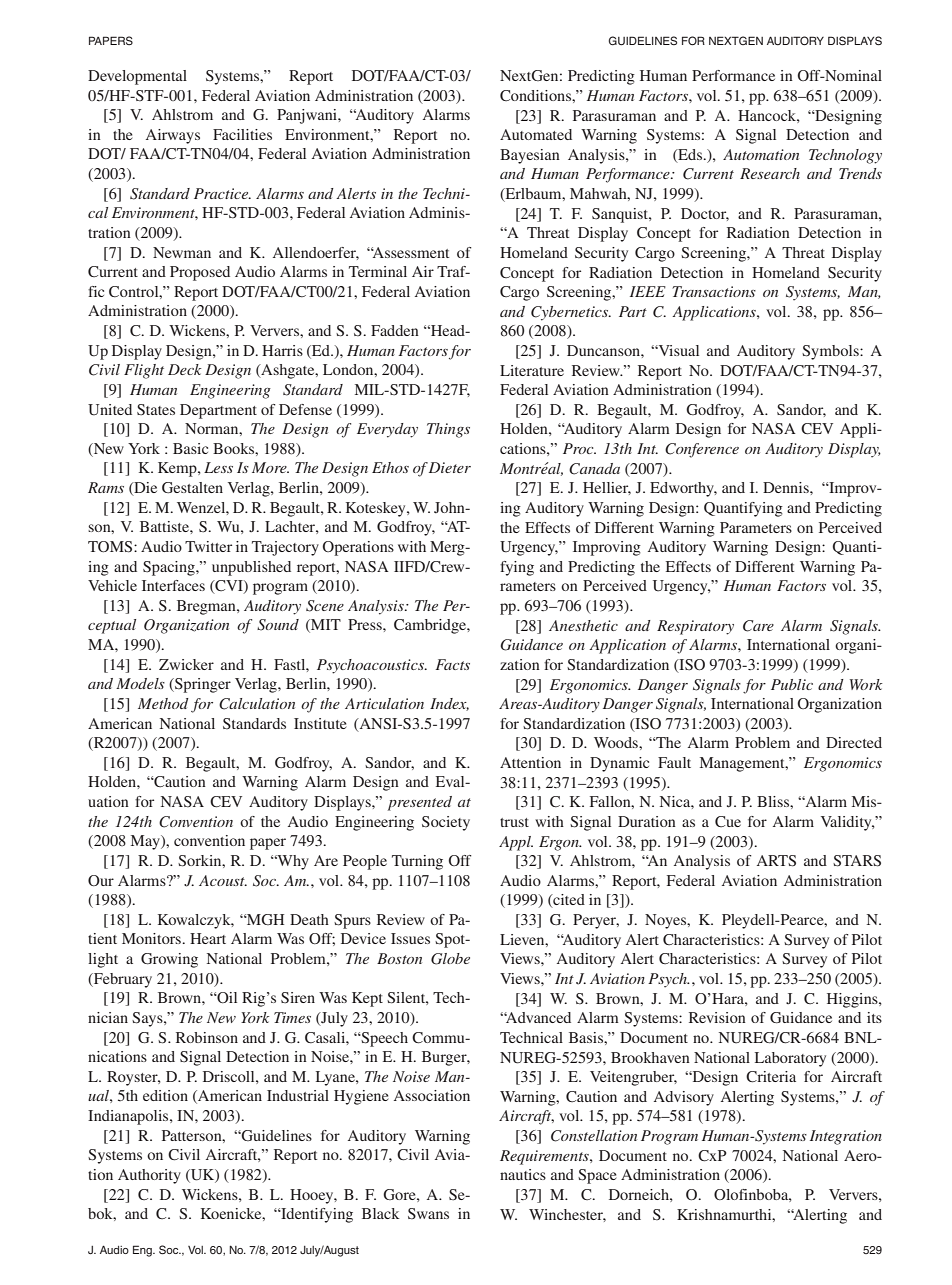 This screenshot has width=952, height=1285. Describe the element at coordinates (770, 173) in the screenshot. I see `Research` at that location.
